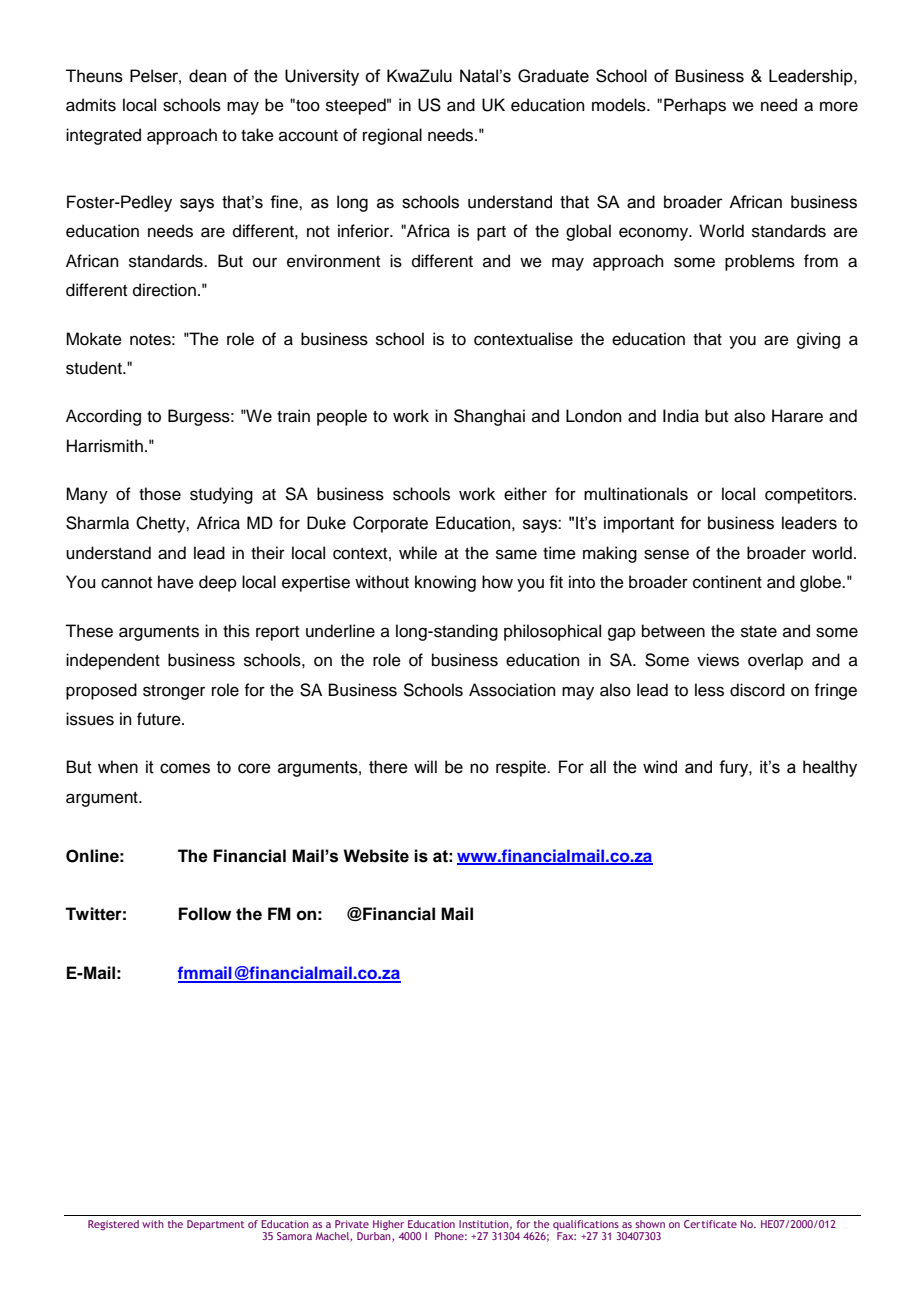  Describe the element at coordinates (392, 136) in the image. I see `regional` at that location.
